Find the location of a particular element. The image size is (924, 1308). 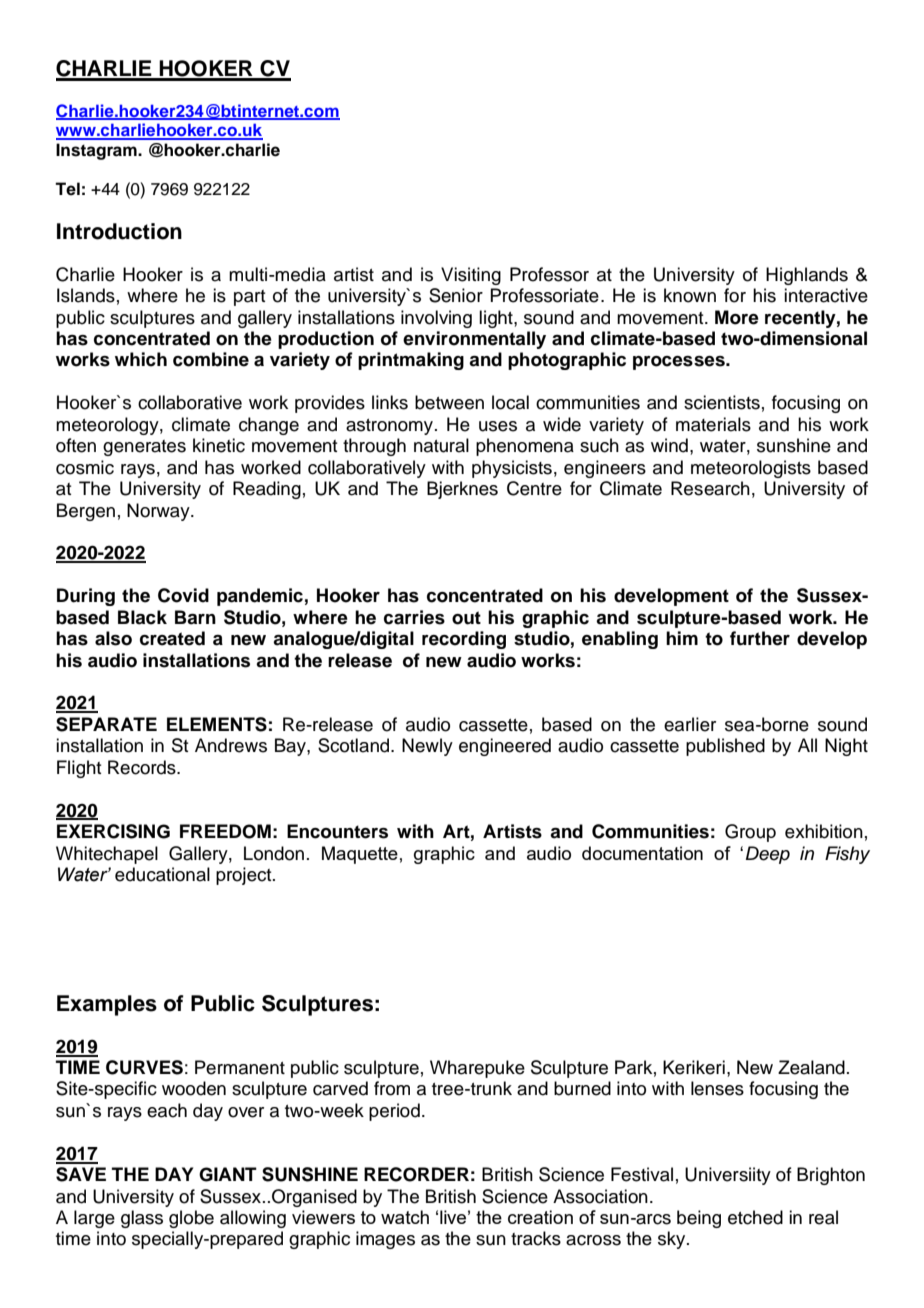

scientists is located at coordinates (722, 402).
